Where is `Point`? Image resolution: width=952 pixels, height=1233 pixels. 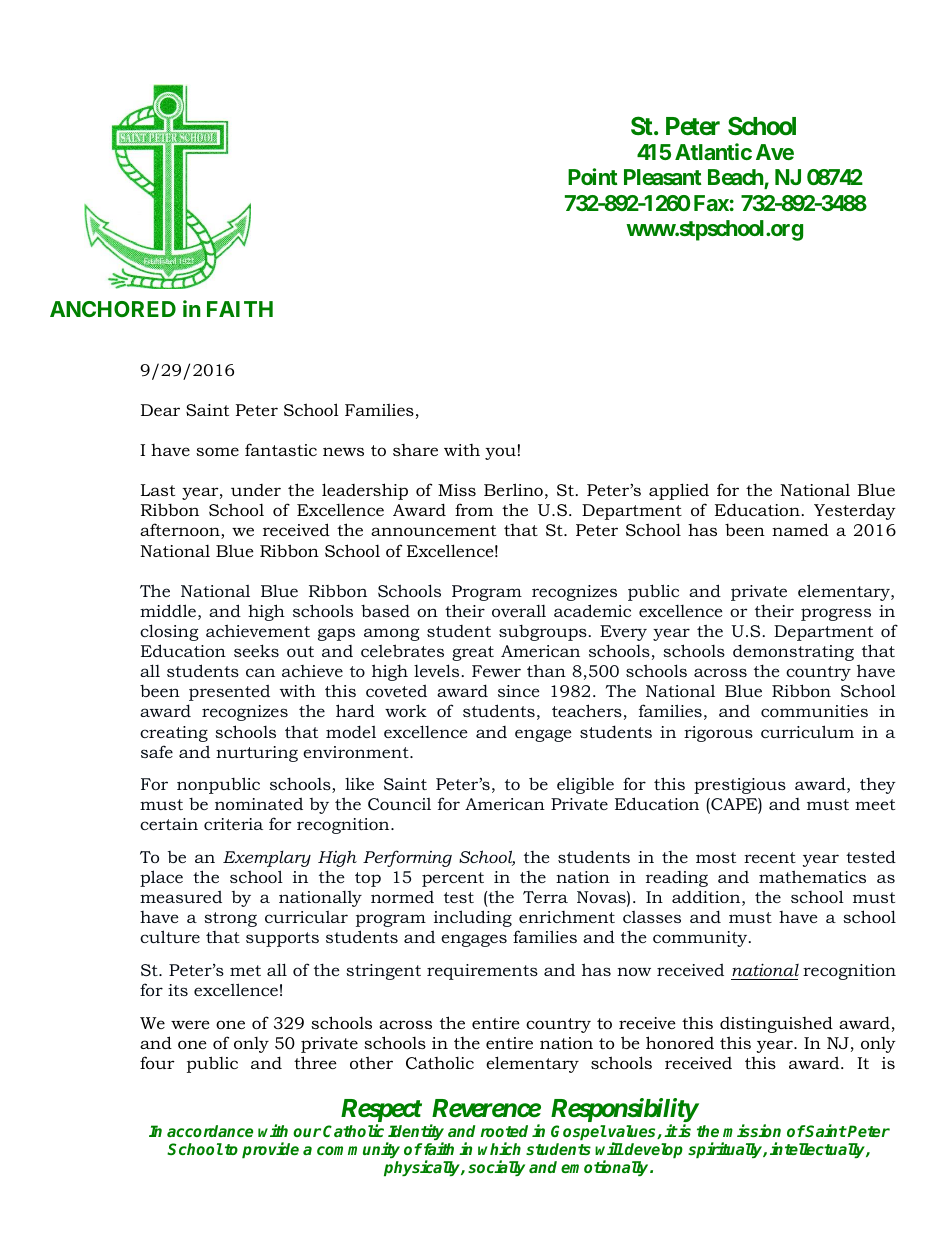 Point is located at coordinates (593, 176).
